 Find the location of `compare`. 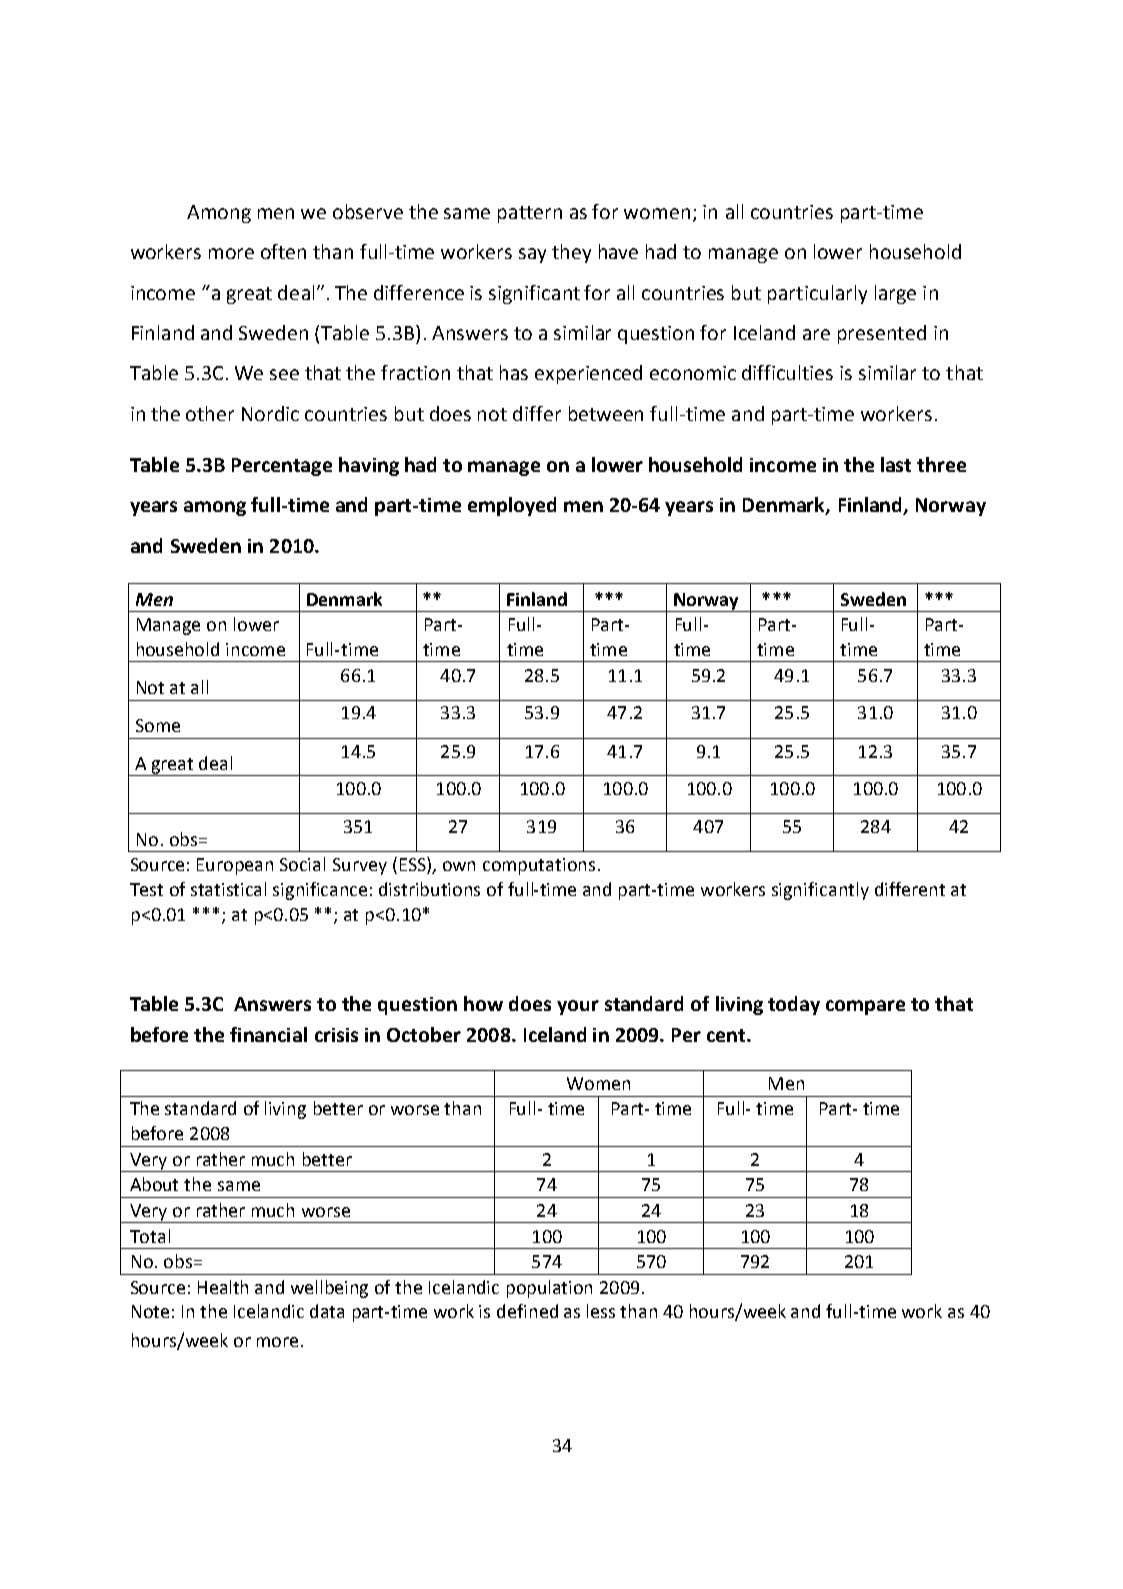

compare is located at coordinates (865, 1007).
